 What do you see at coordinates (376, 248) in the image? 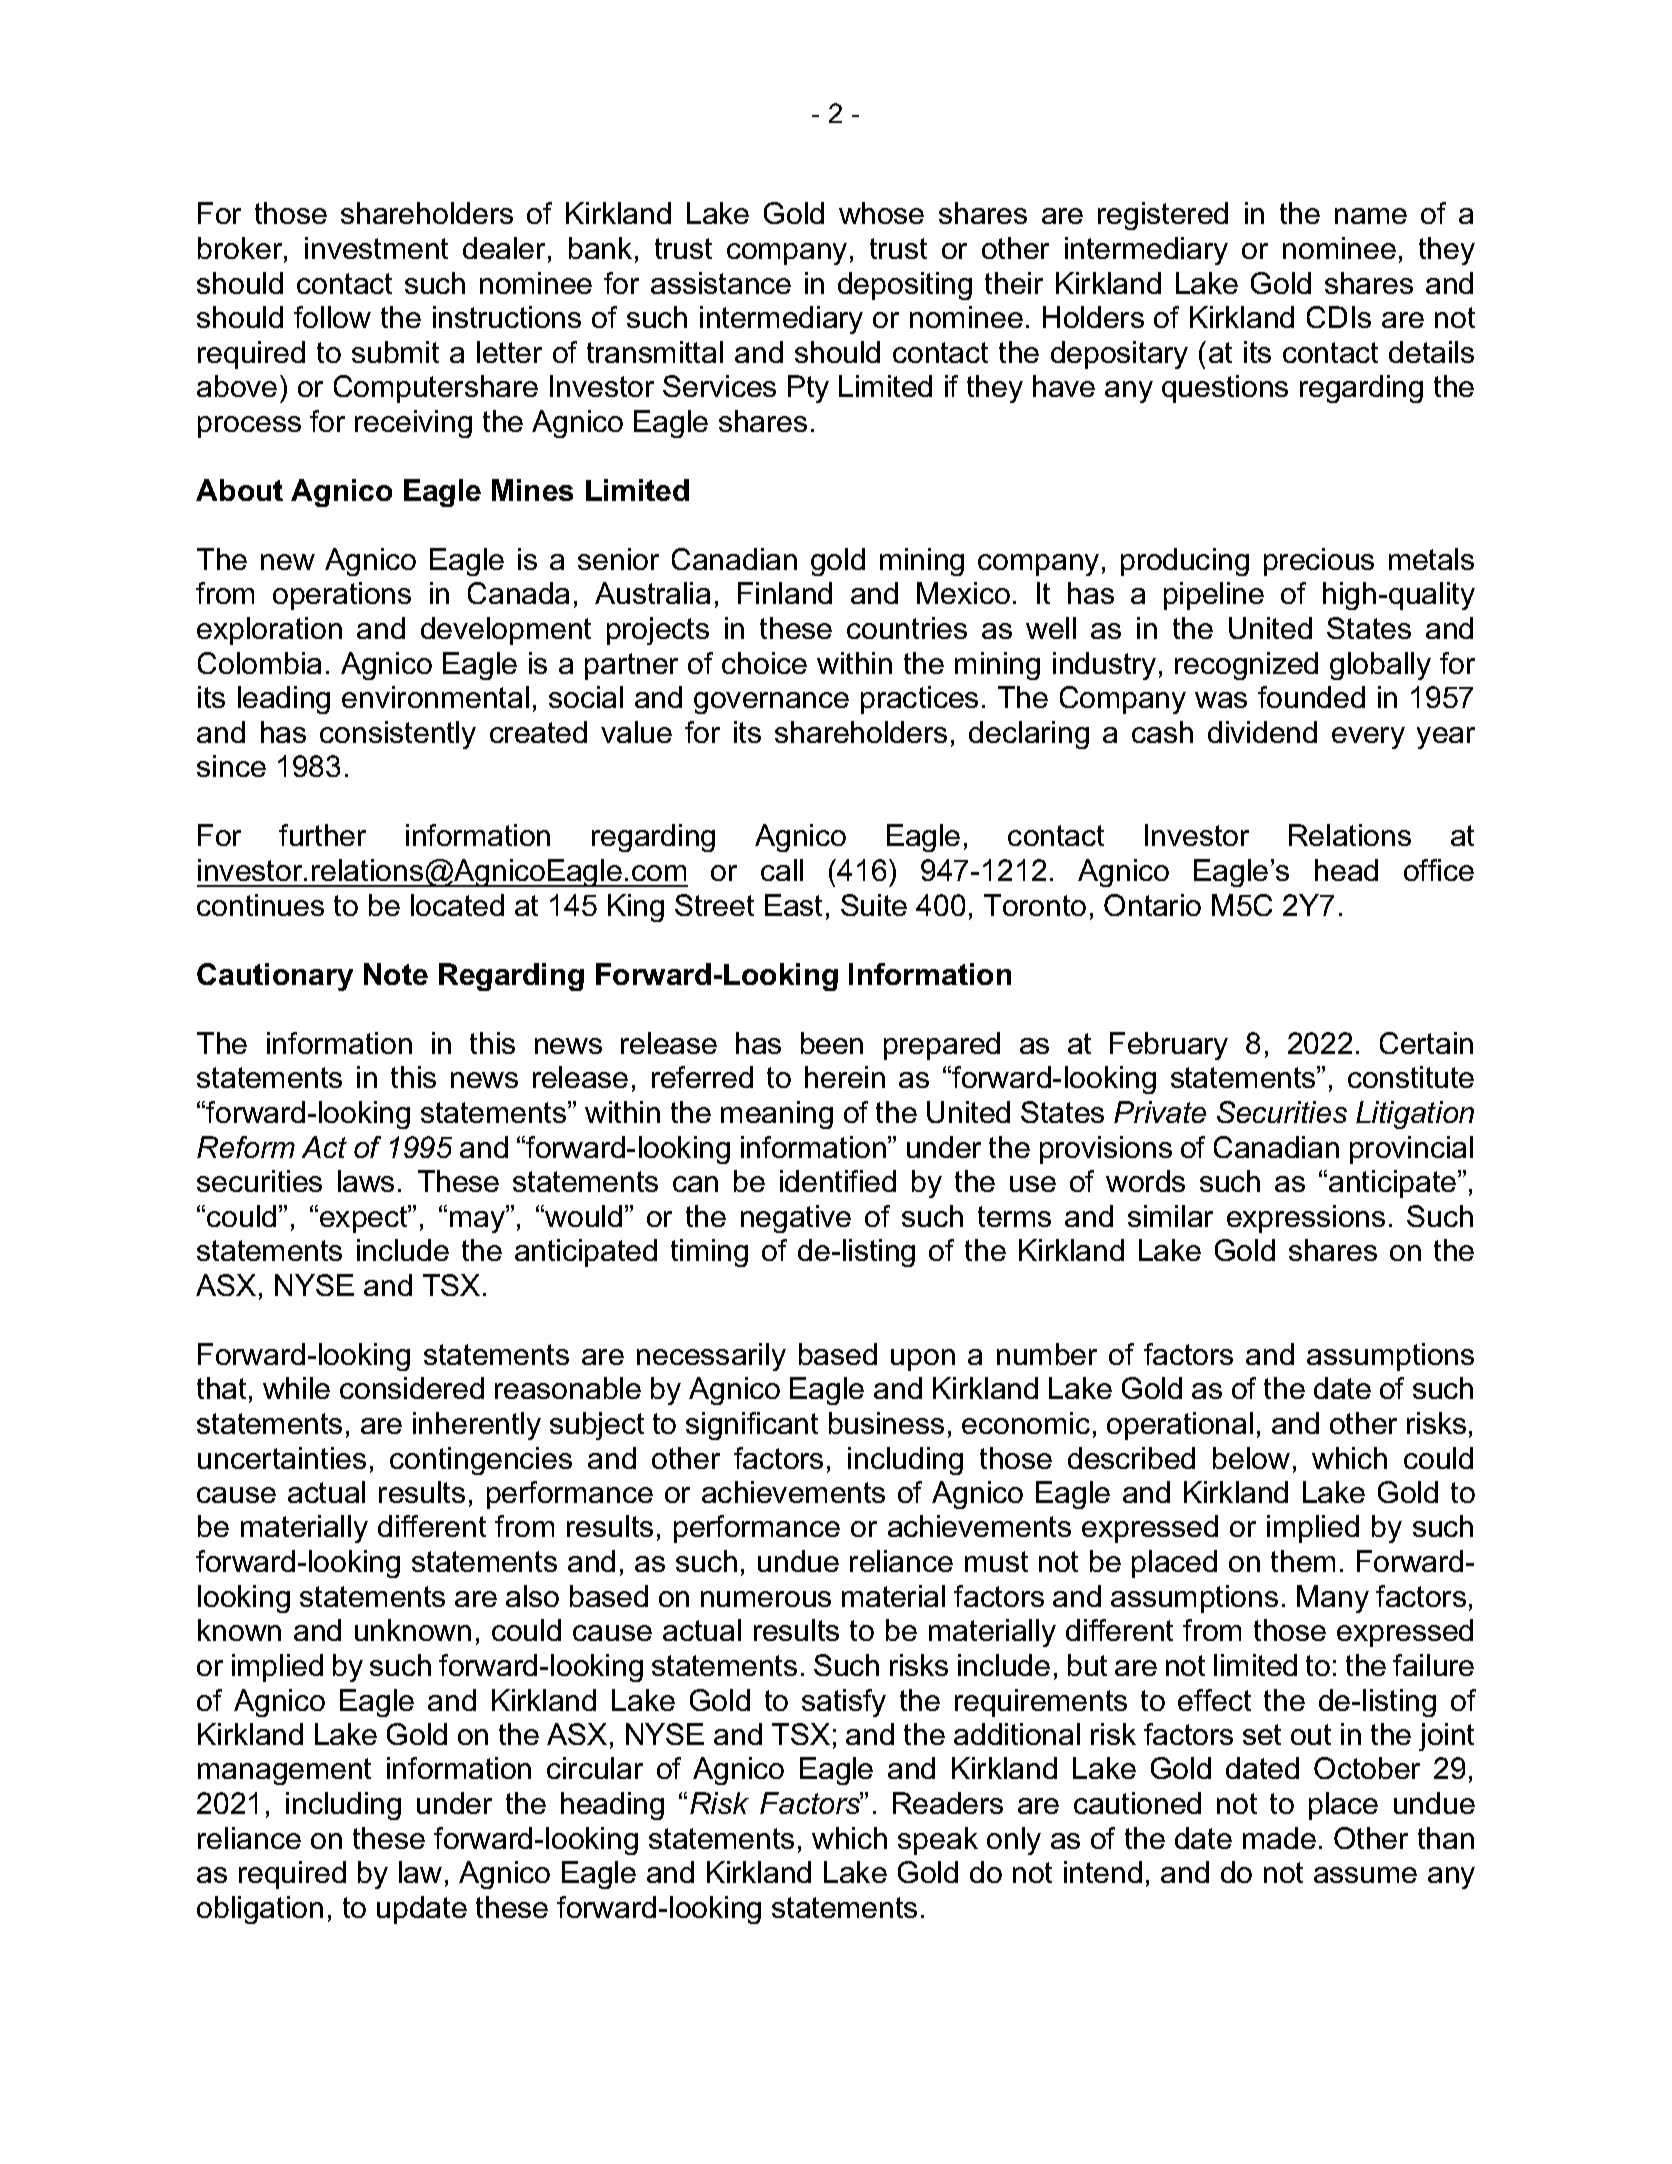
I see `investment` at bounding box center [376, 248].
